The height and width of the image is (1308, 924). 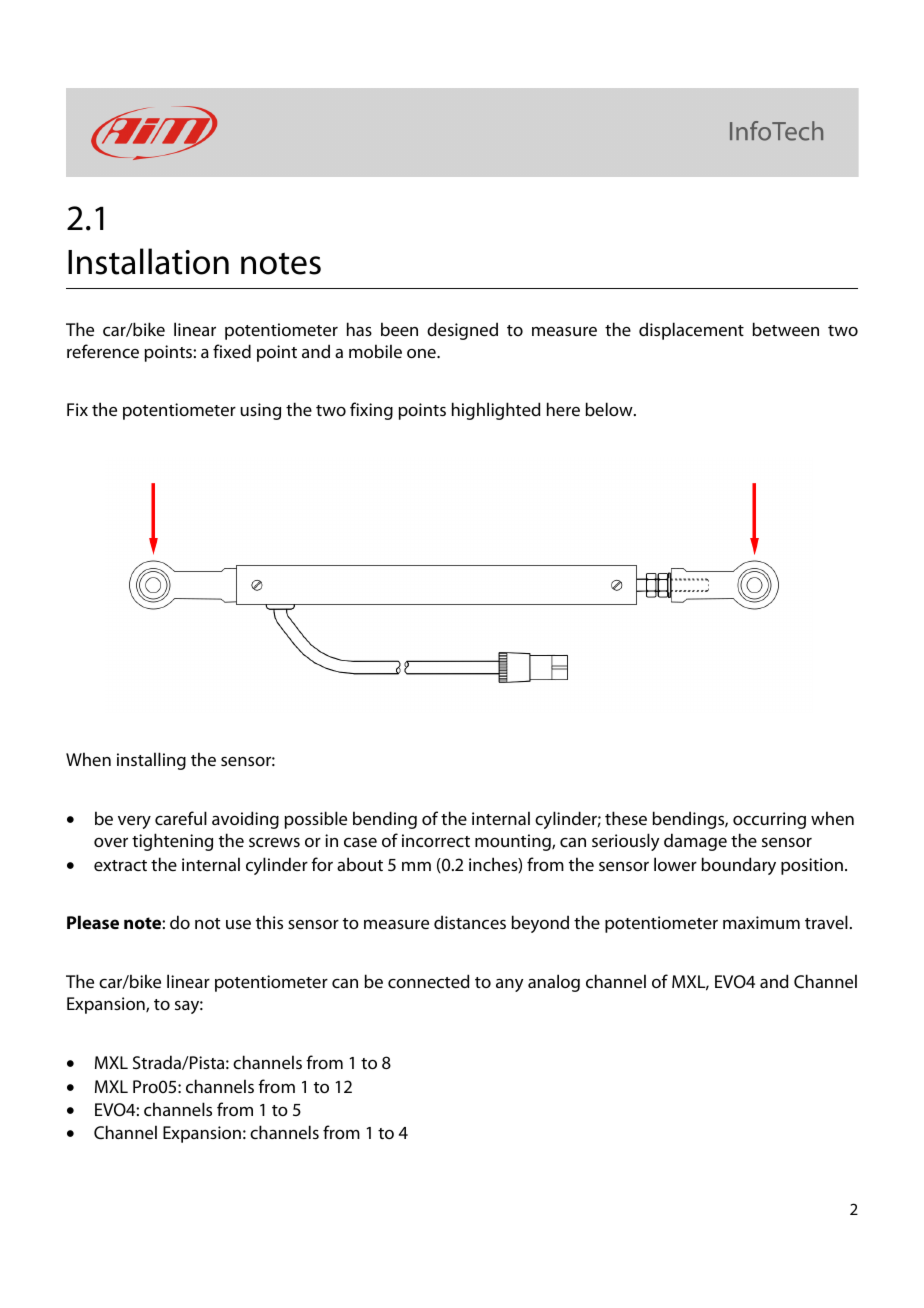 I want to click on incorrect, so click(x=436, y=840).
